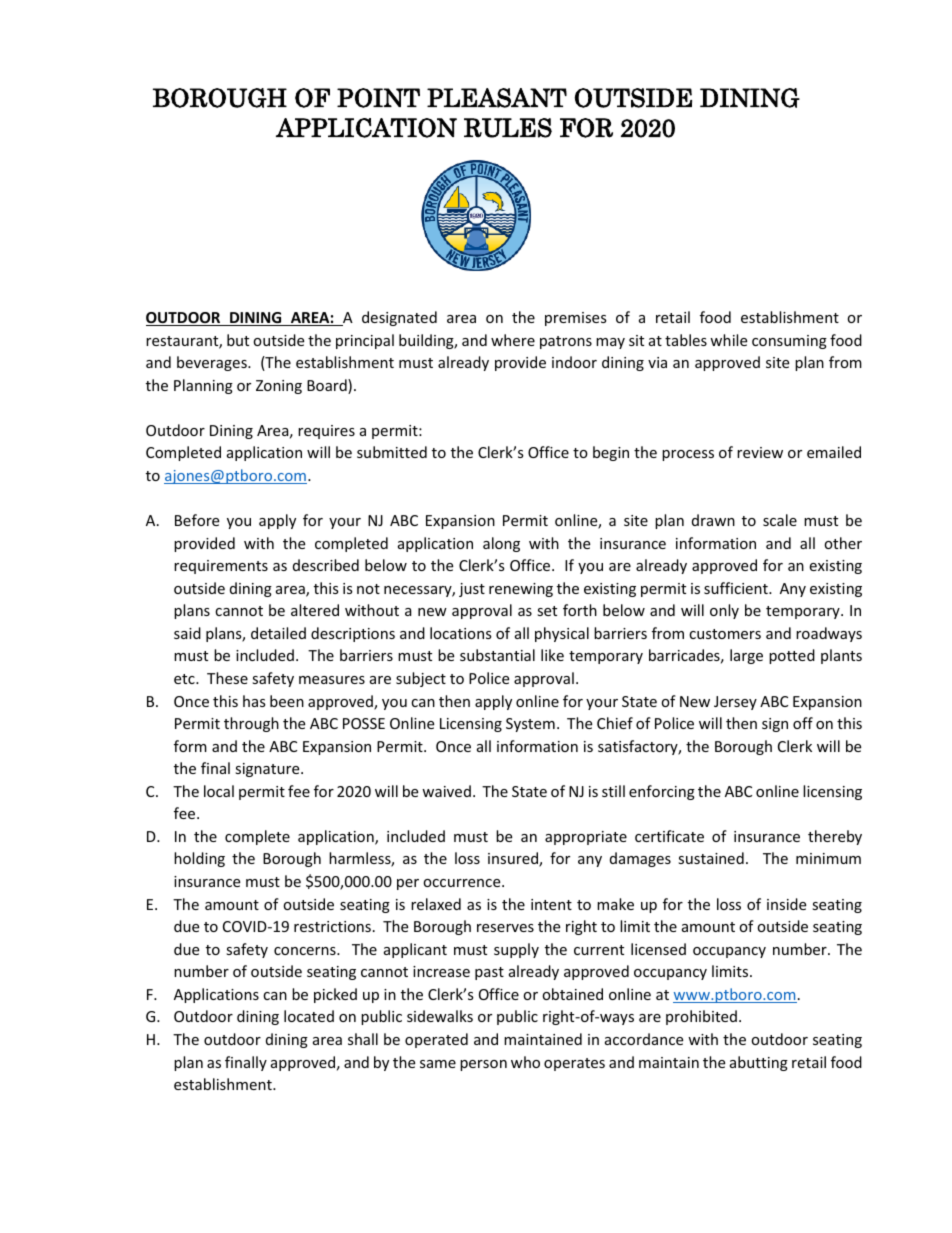  I want to click on sufficient, so click(737, 588).
